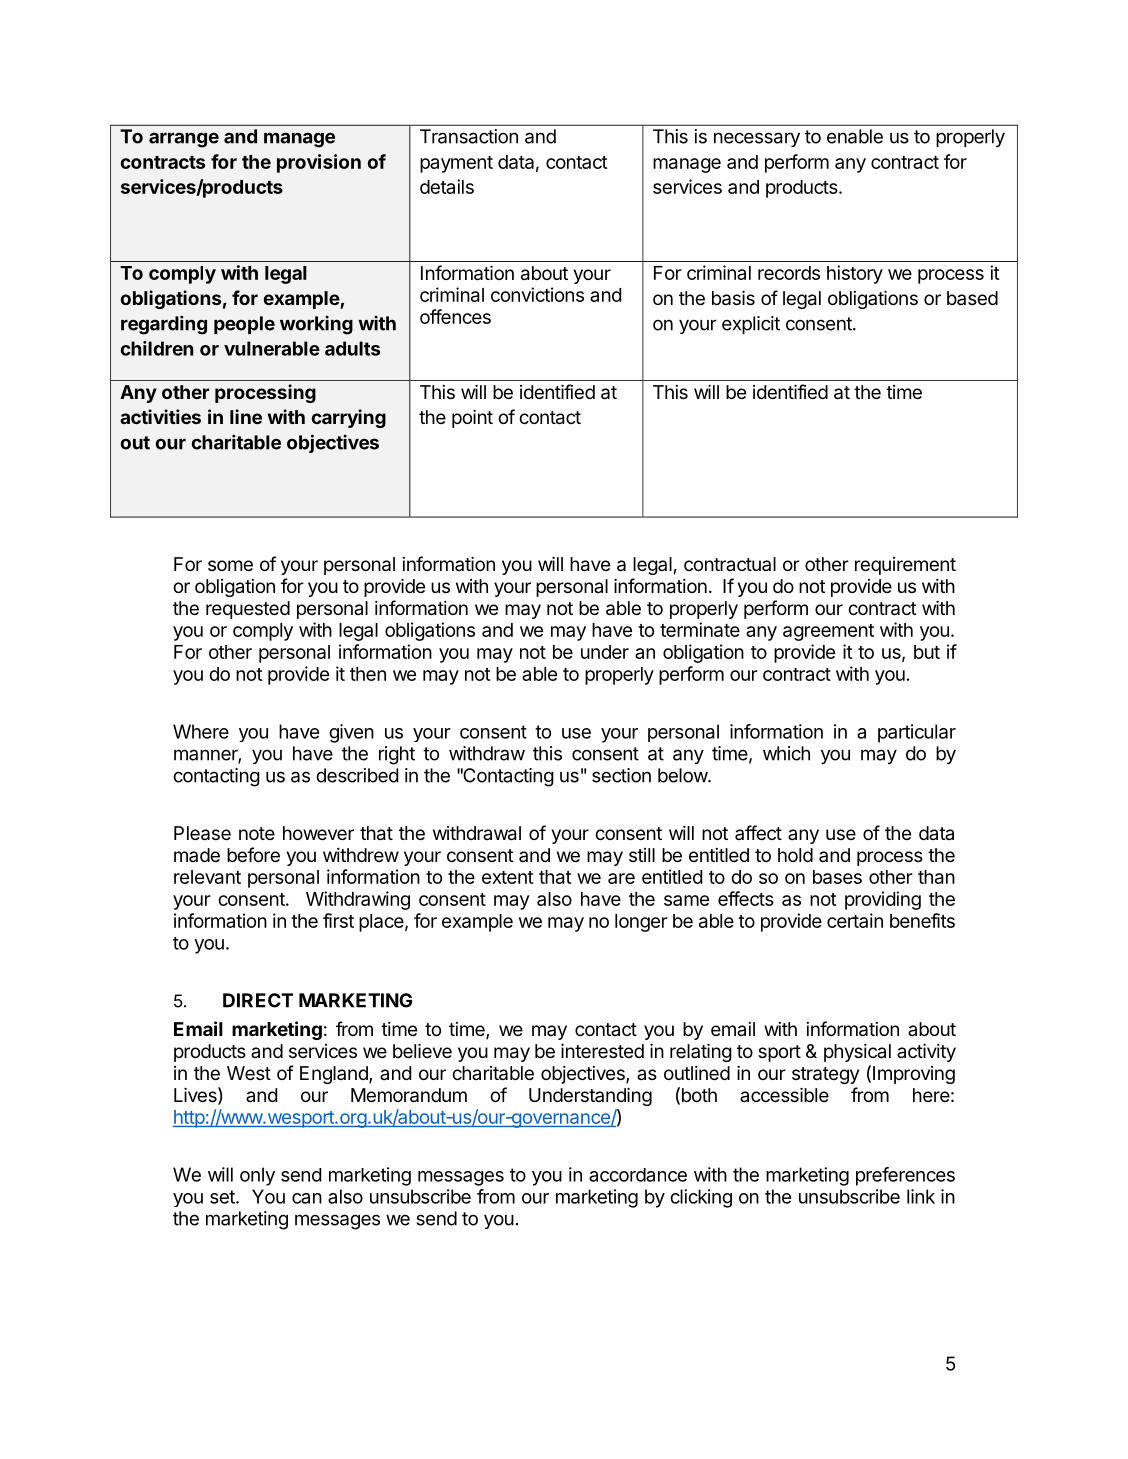 The image size is (1128, 1459). I want to click on Transaction, so click(469, 136).
